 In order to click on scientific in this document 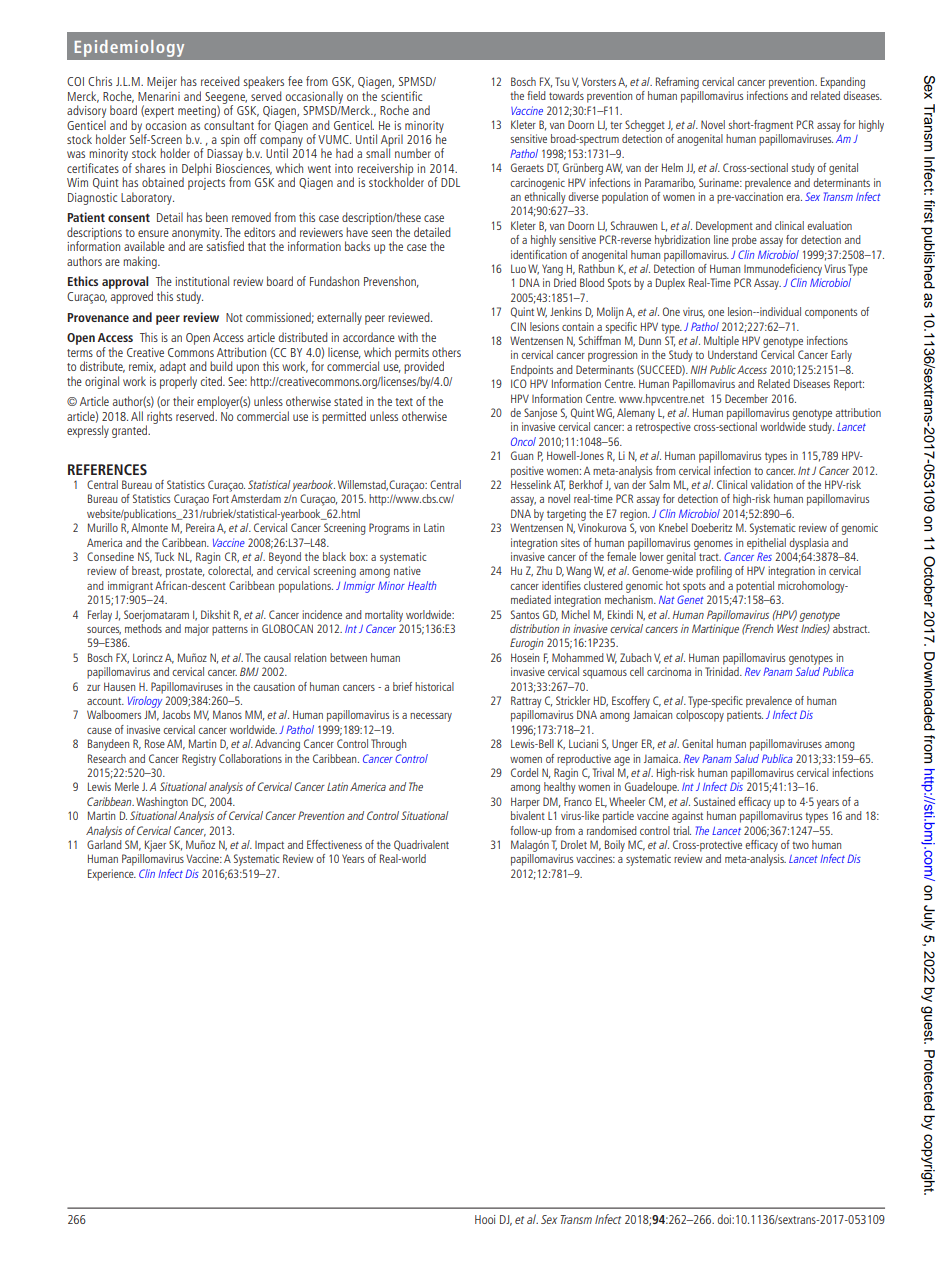, I will do `click(401, 96)`.
